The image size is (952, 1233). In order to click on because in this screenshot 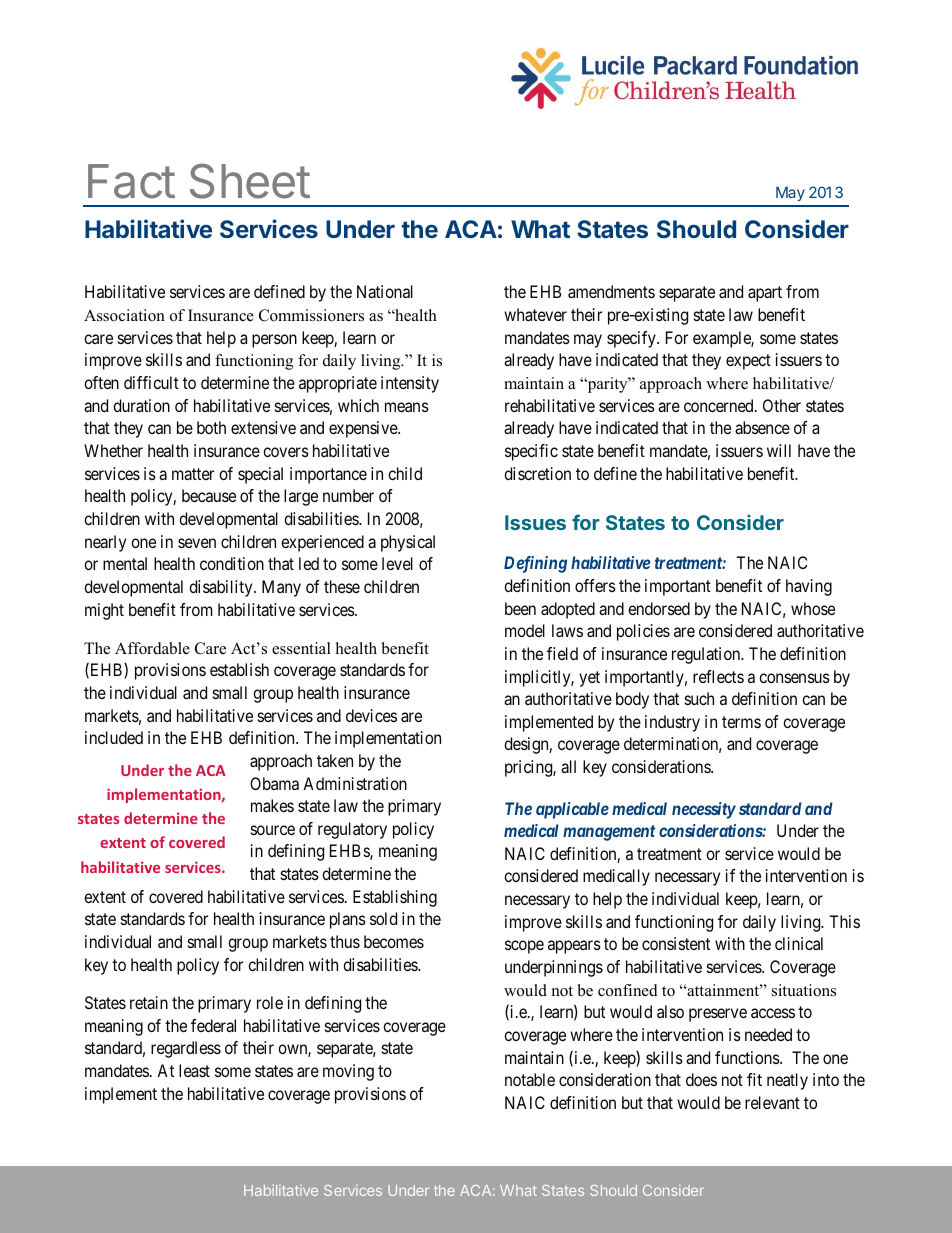, I will do `click(209, 495)`.
